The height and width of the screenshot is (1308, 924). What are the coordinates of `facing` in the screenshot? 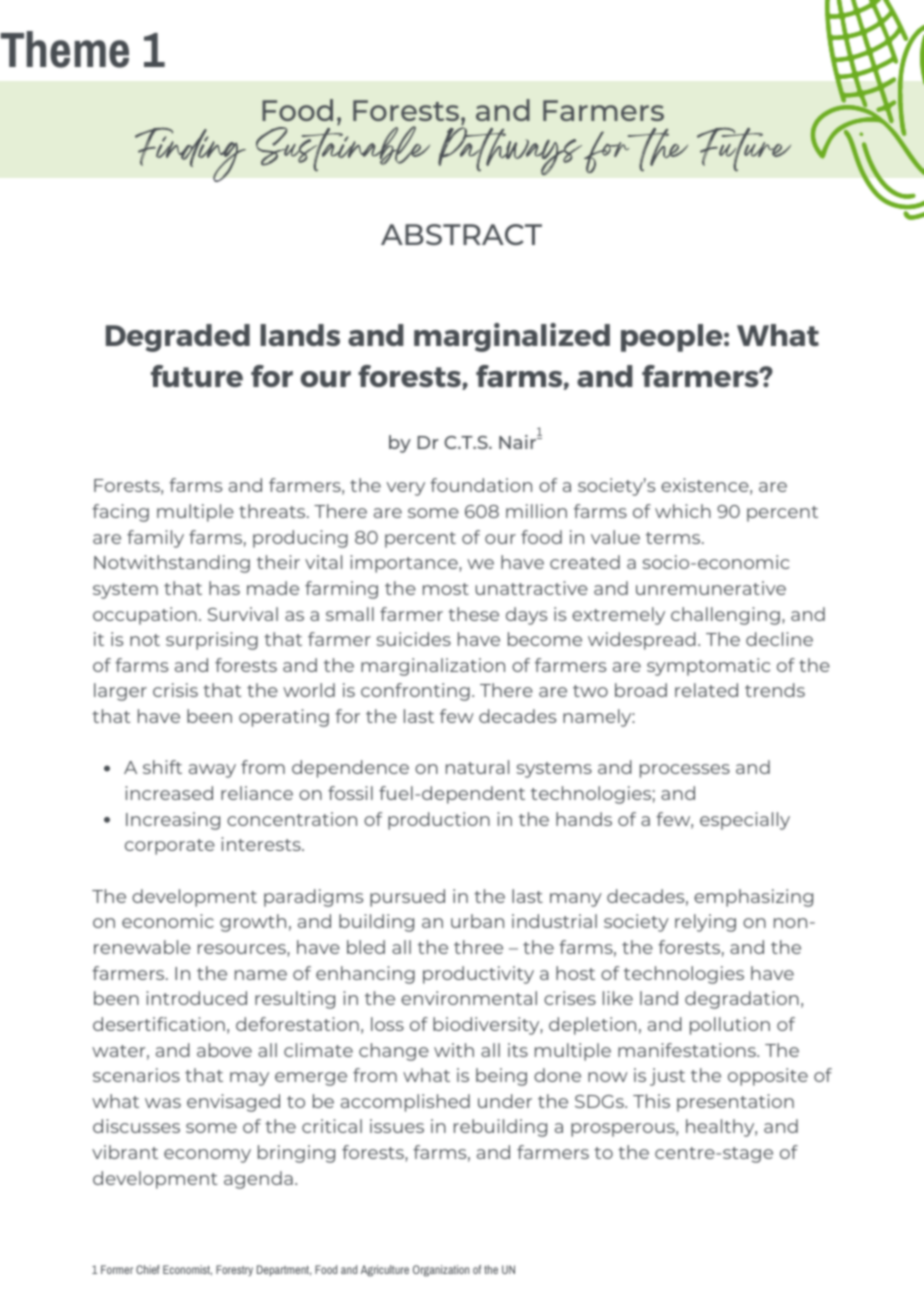 It's located at (120, 513).
